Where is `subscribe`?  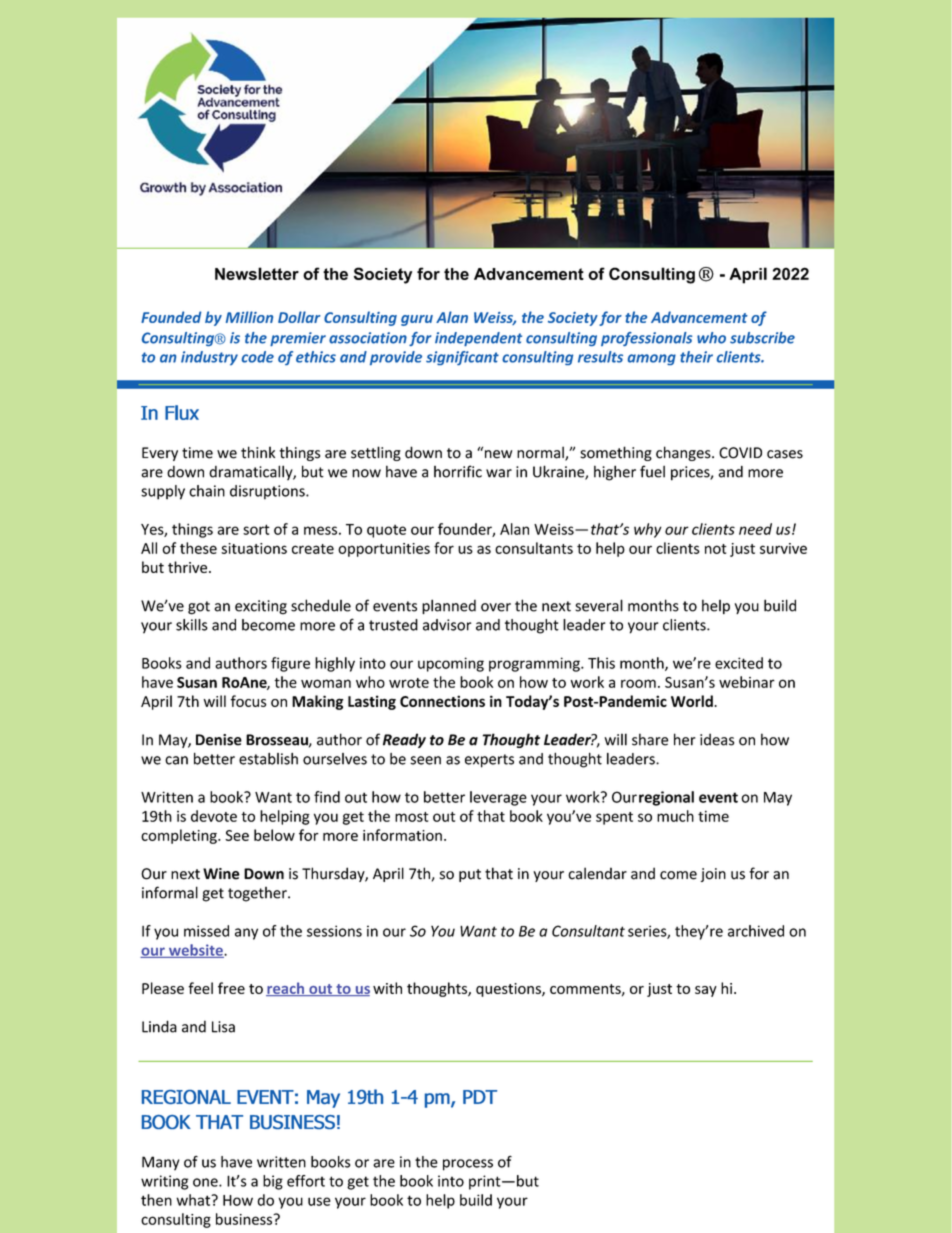 subscribe is located at coordinates (762, 338).
